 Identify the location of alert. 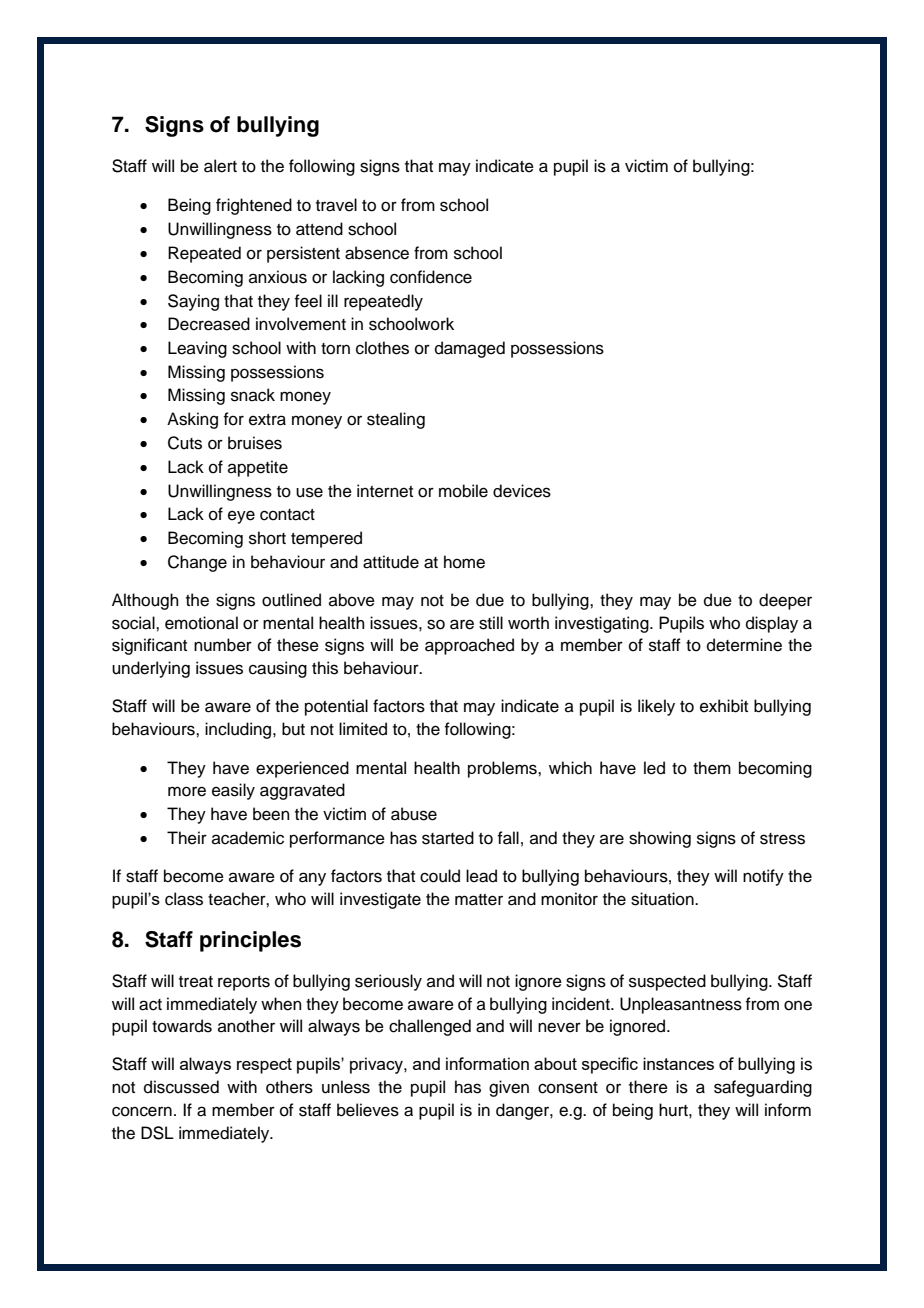
(220, 166).
